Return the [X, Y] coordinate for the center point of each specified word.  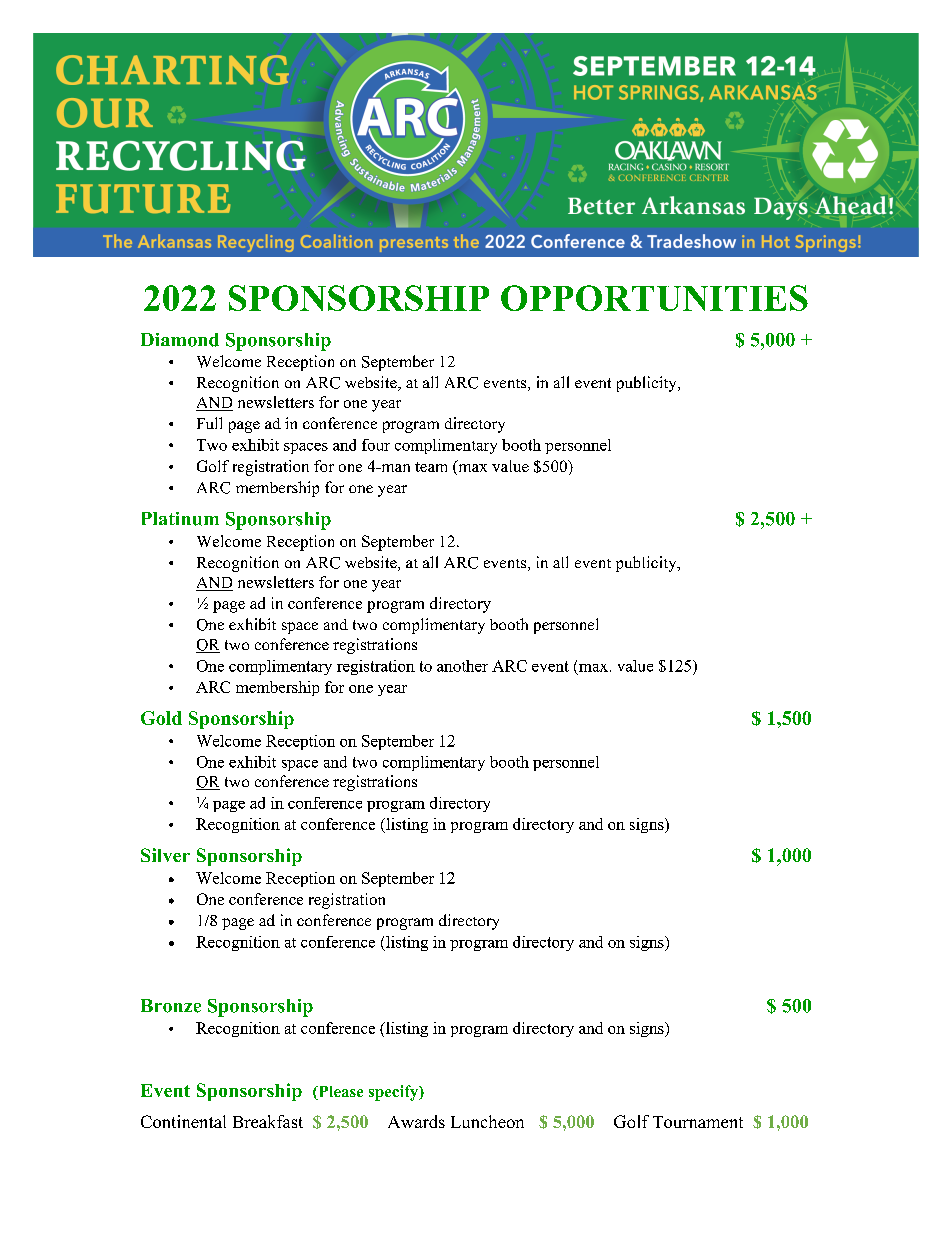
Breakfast [268, 1121]
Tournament [698, 1122]
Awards [416, 1121]
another [462, 666]
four [376, 445]
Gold [161, 718]
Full [209, 423]
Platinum [180, 519]
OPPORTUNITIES [654, 298]
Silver [165, 855]
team [431, 467]
